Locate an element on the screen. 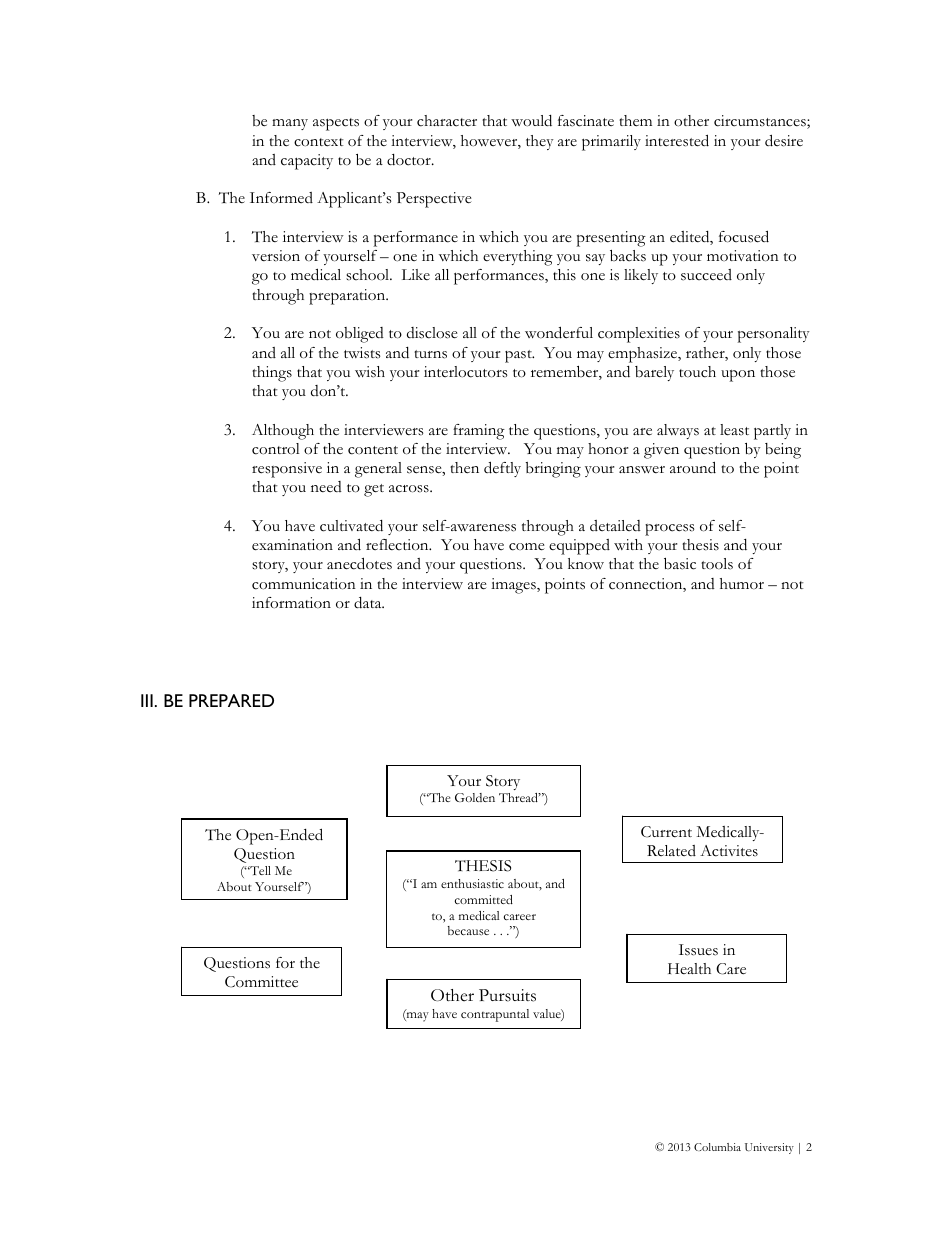 The height and width of the screenshot is (1233, 952). because is located at coordinates (468, 930).
